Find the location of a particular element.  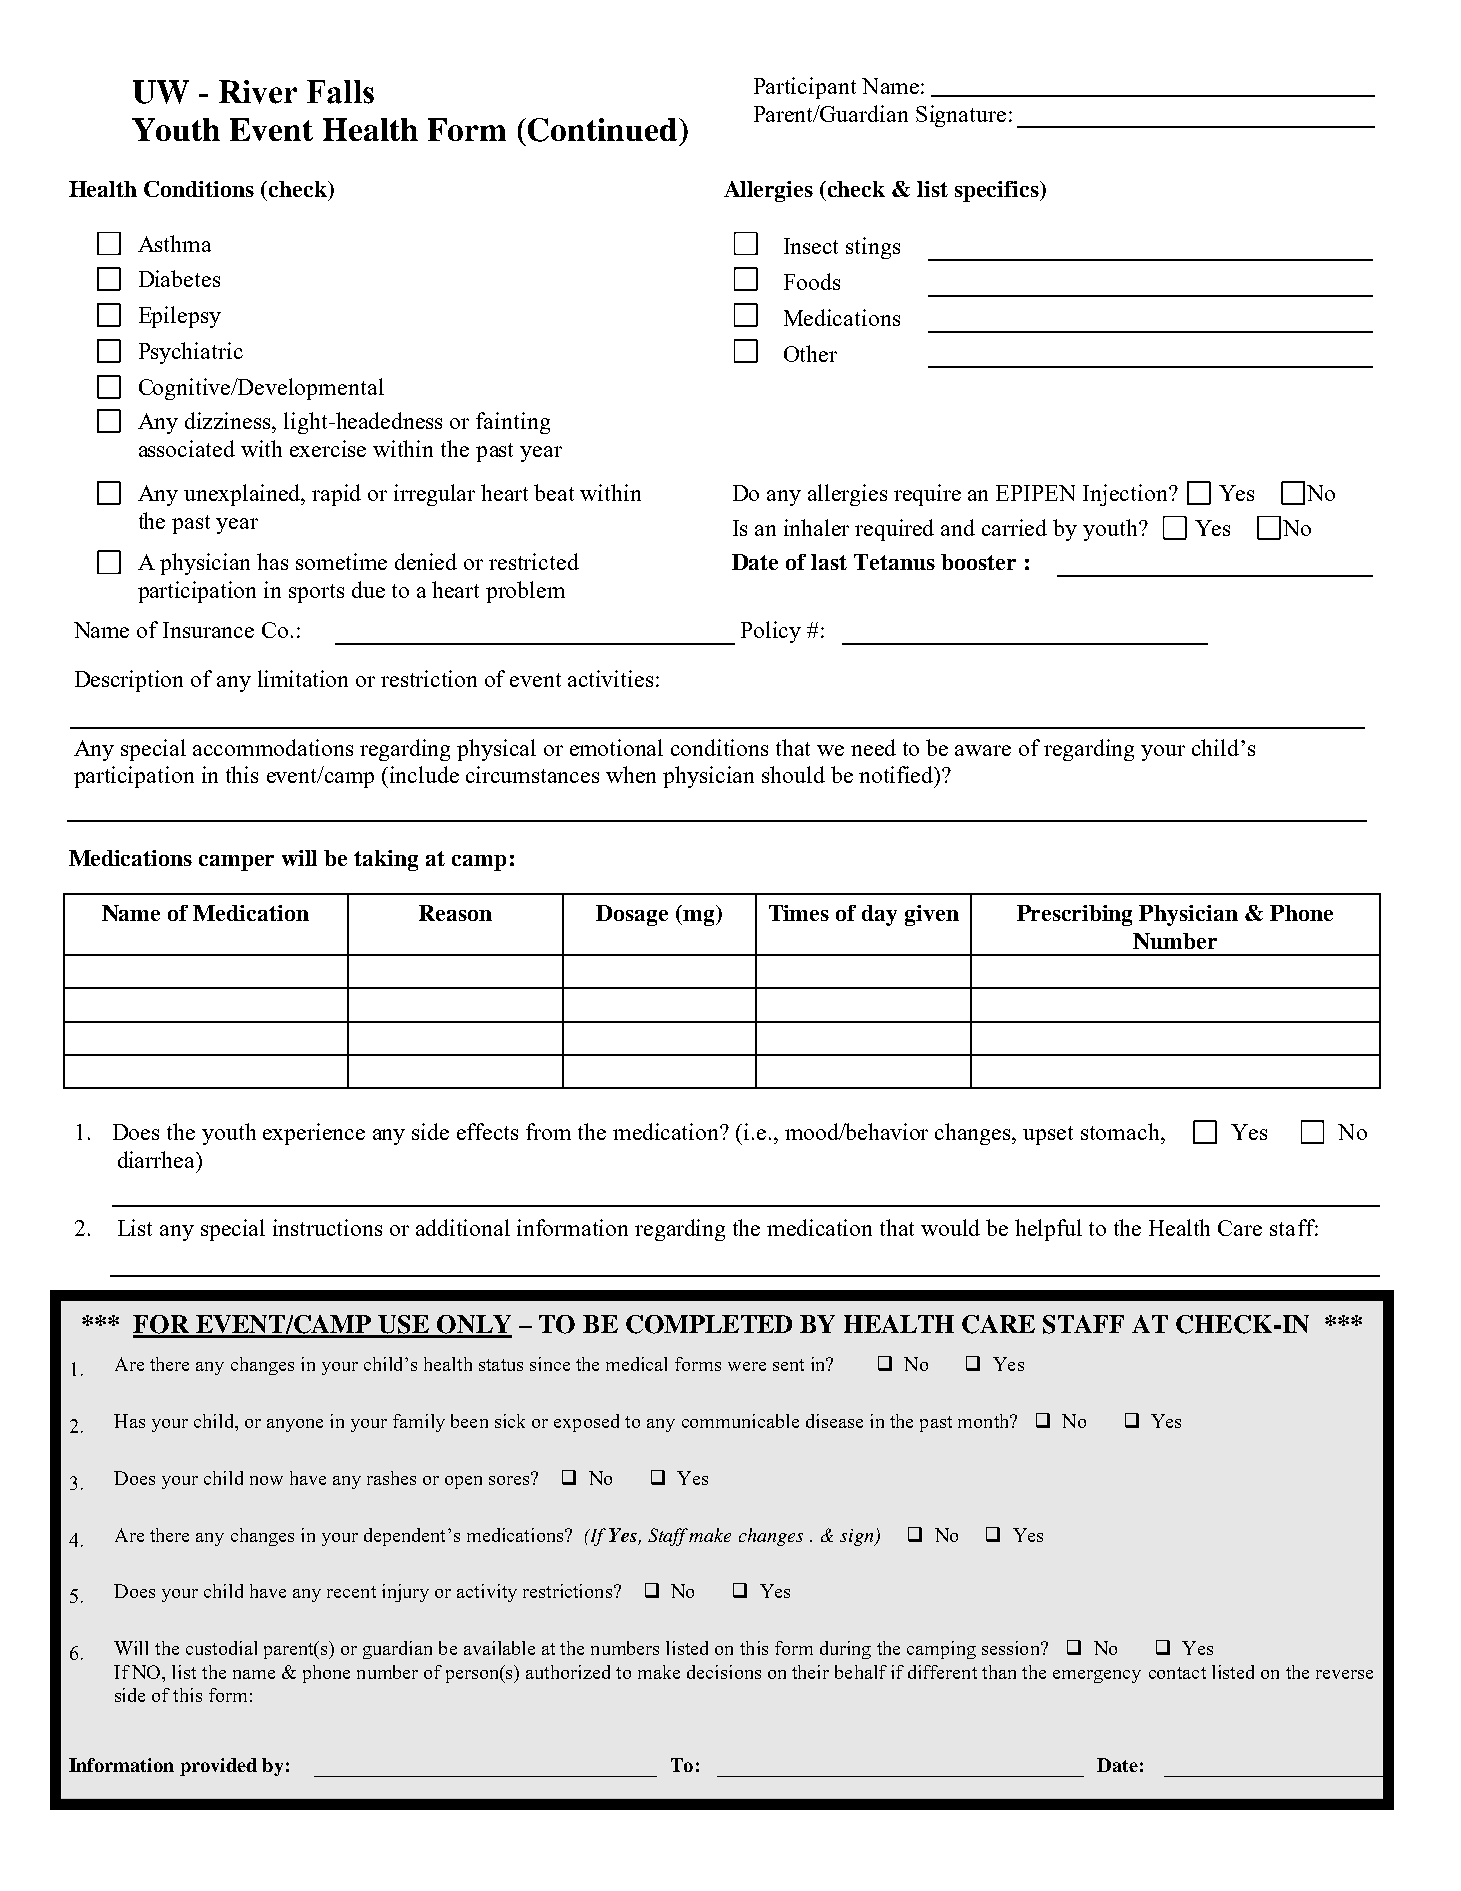

specifics is located at coordinates (998, 191).
